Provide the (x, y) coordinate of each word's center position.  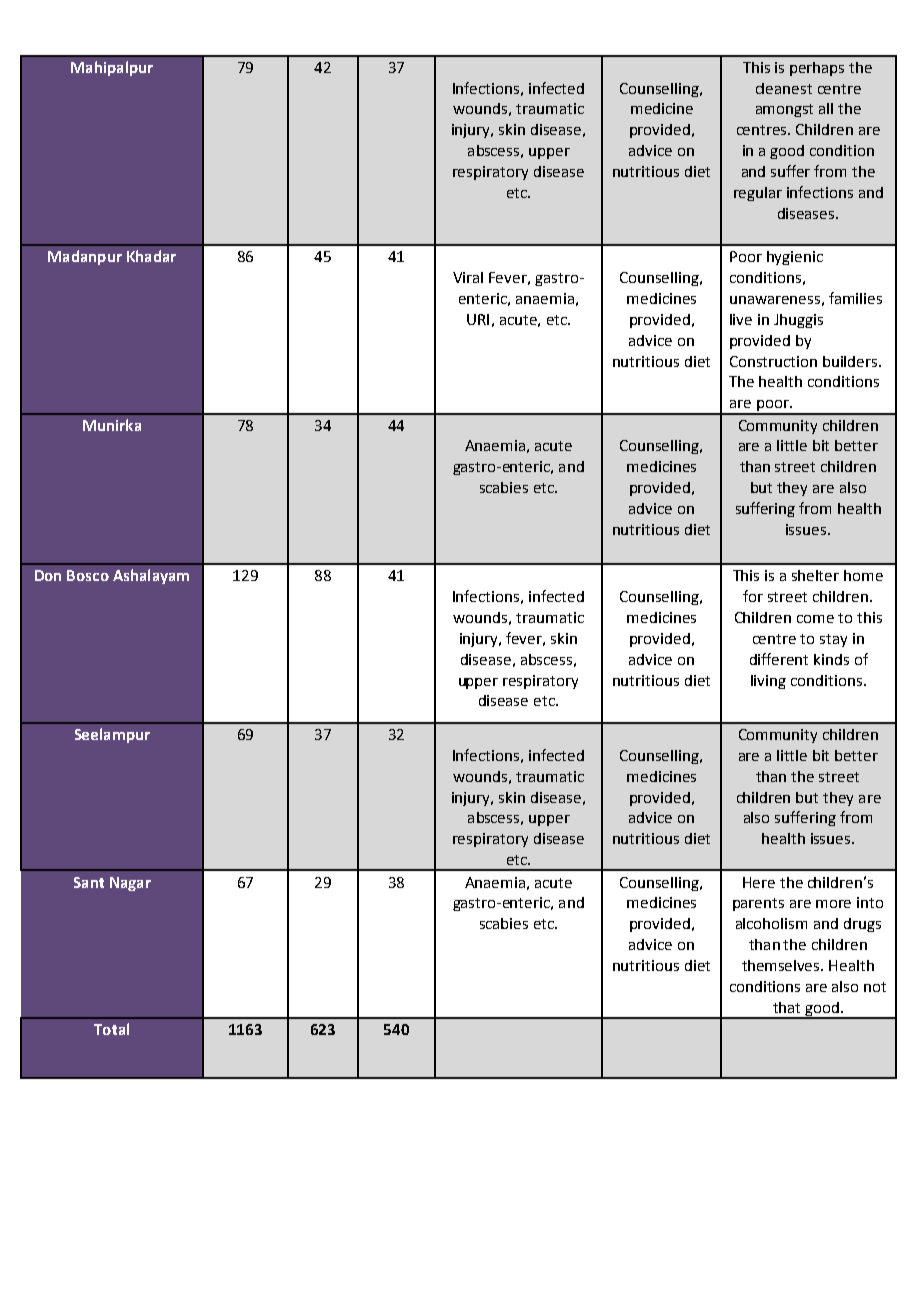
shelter (815, 575)
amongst (784, 110)
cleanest (784, 88)
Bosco (88, 575)
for (753, 596)
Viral (468, 277)
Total (111, 1029)
